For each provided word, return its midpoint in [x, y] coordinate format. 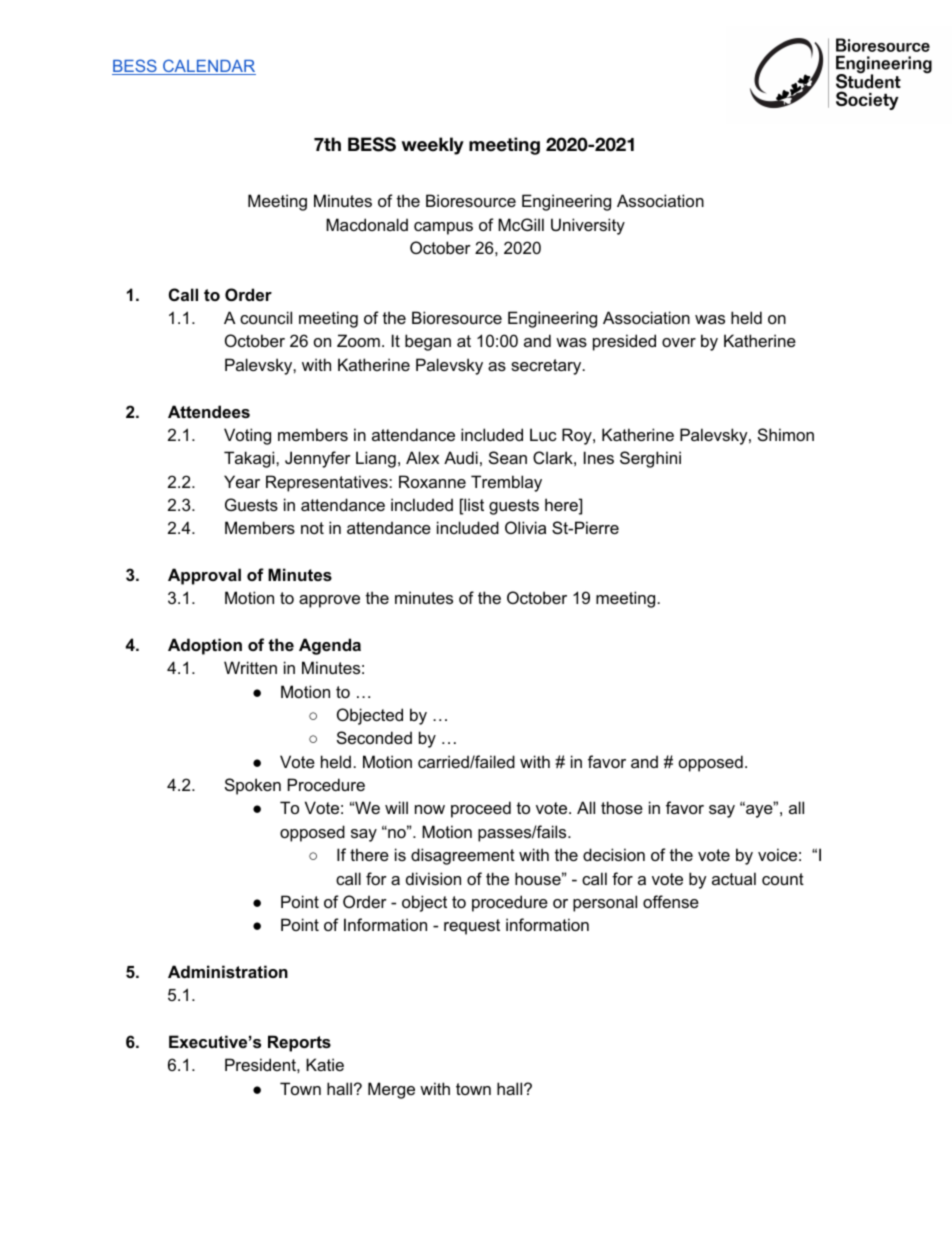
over [679, 342]
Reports [299, 1043]
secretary [547, 367]
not [312, 528]
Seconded [374, 737]
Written [250, 667]
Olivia [525, 527]
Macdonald [367, 224]
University [588, 226]
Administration [228, 971]
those [622, 807]
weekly [433, 146]
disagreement [463, 856]
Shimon [786, 434]
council [266, 317]
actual [734, 878]
